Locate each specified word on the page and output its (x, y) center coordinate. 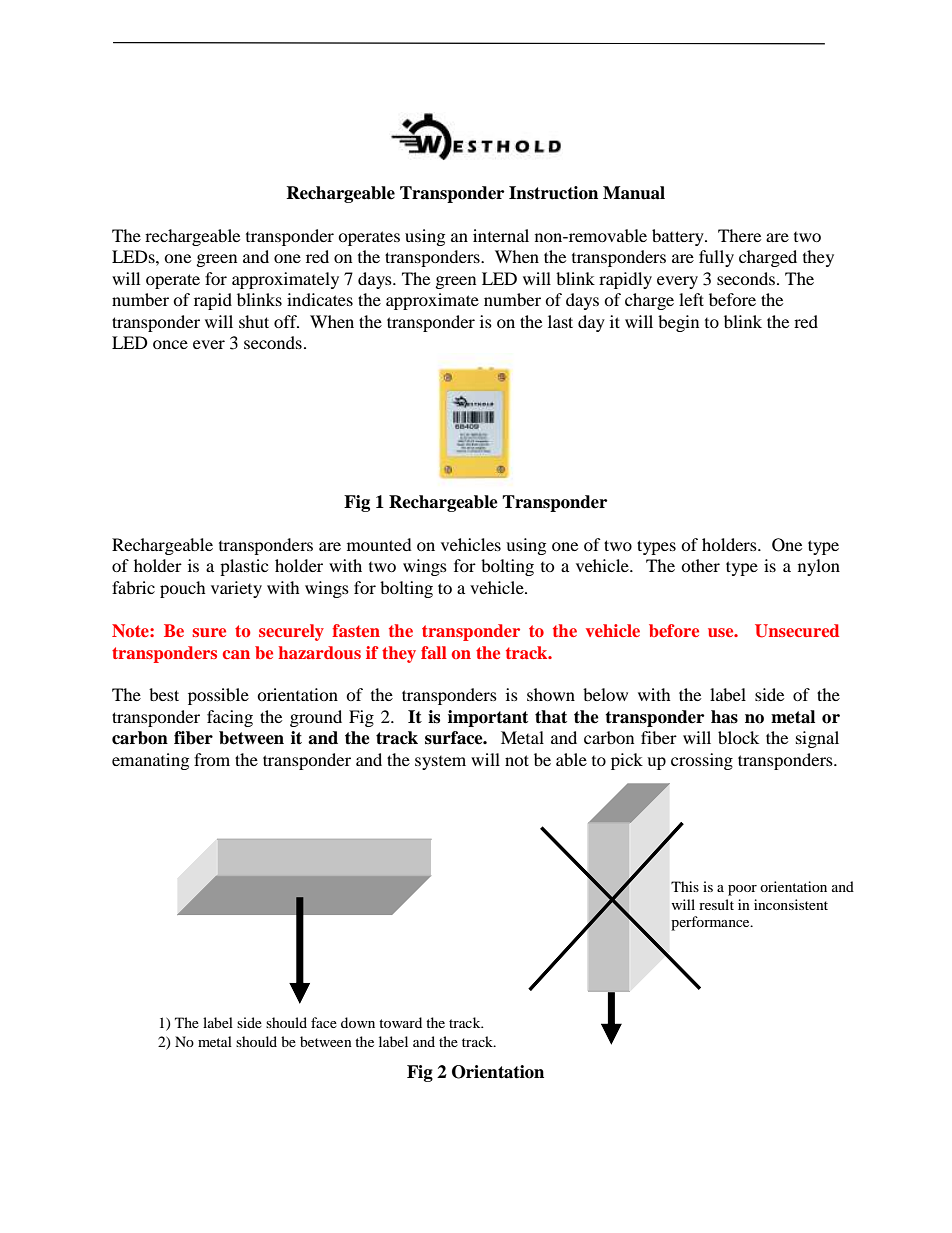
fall (434, 652)
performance (711, 923)
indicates (320, 299)
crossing (702, 761)
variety (236, 589)
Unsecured (797, 631)
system (440, 763)
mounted (379, 544)
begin (678, 323)
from (212, 759)
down (358, 1022)
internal (501, 235)
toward (400, 1022)
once (170, 344)
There (739, 235)
